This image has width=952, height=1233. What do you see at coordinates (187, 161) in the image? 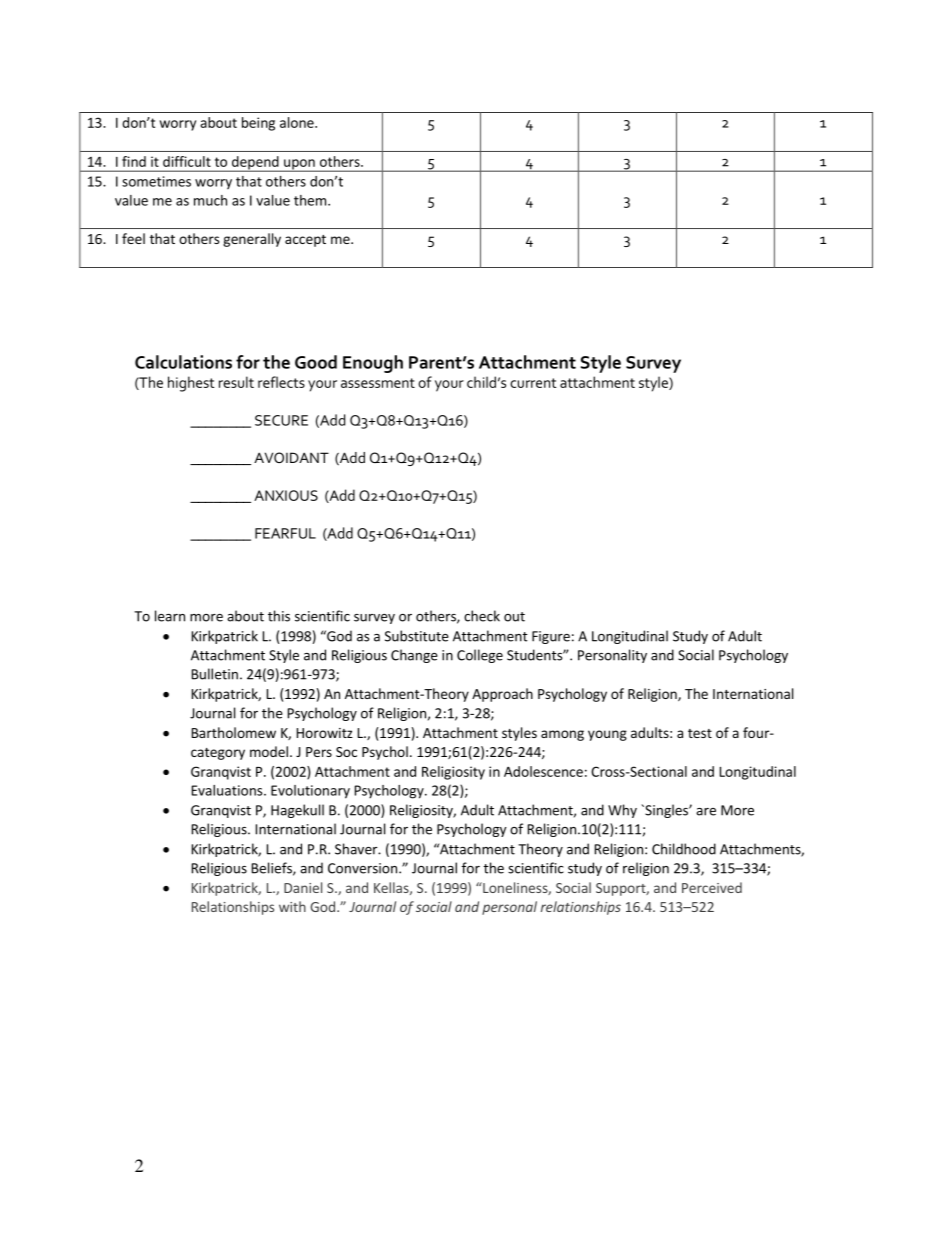
I see `difficult` at bounding box center [187, 161].
